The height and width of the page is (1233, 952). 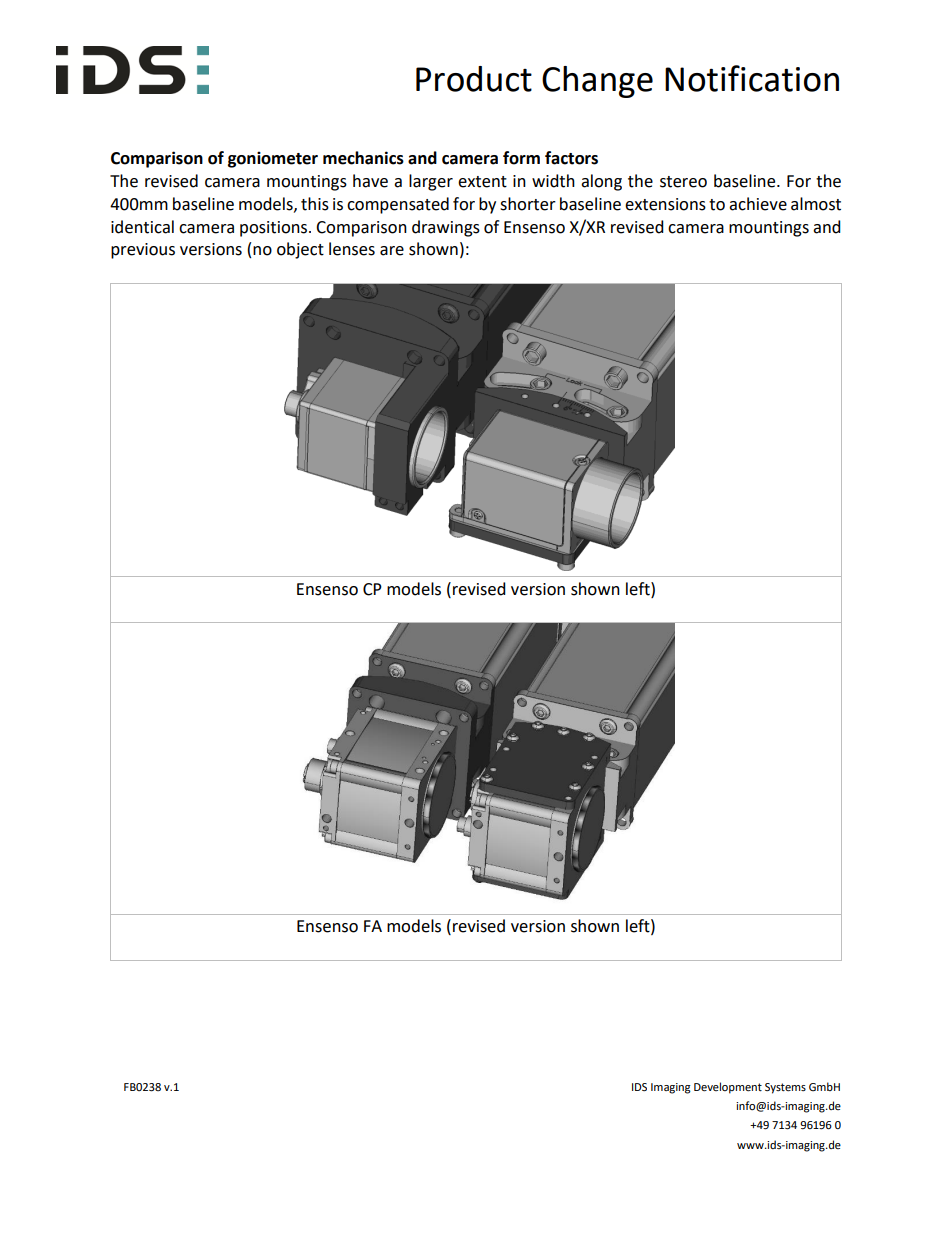 What do you see at coordinates (392, 251) in the page?
I see `are` at bounding box center [392, 251].
